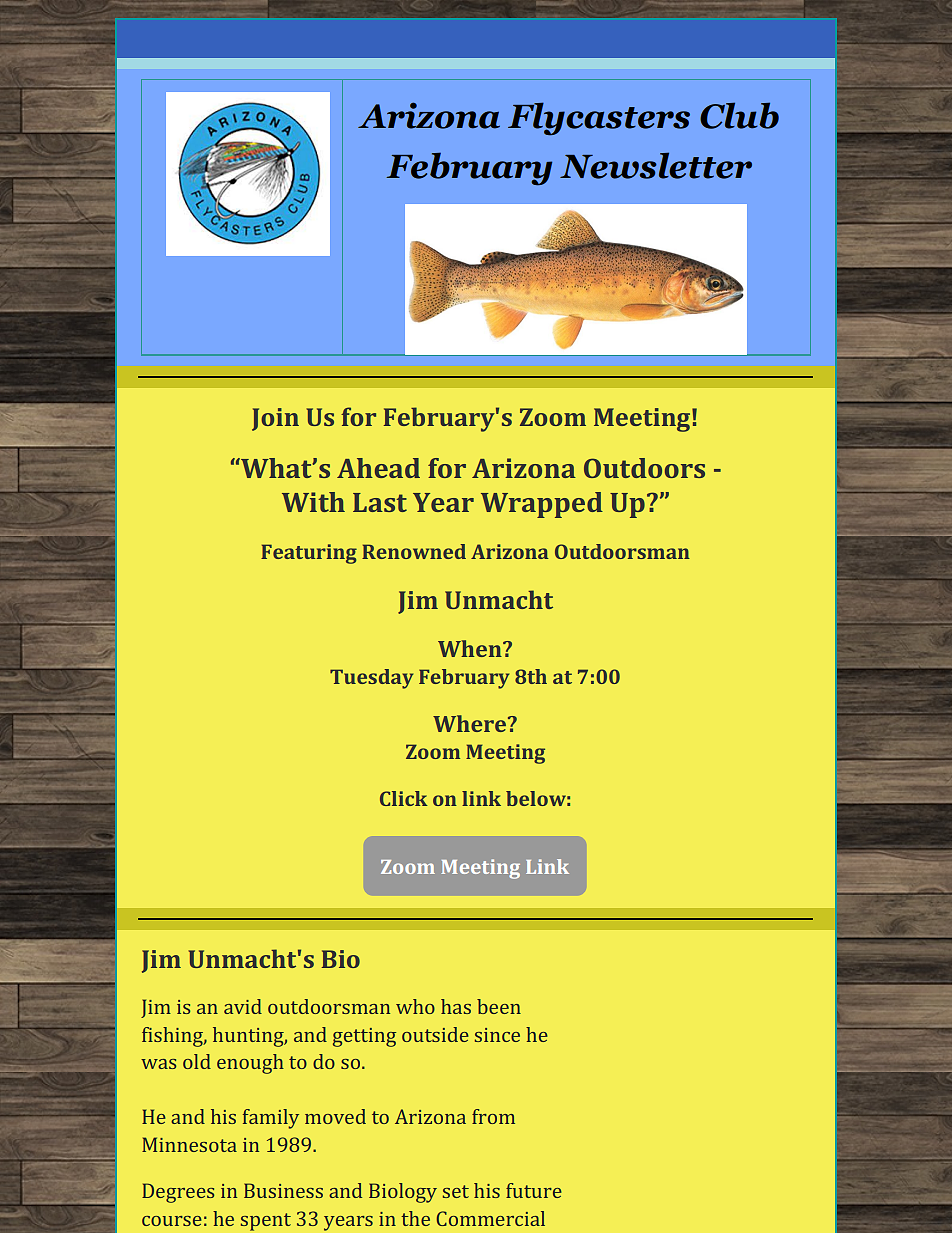  What do you see at coordinates (739, 115) in the image?
I see `Club` at bounding box center [739, 115].
